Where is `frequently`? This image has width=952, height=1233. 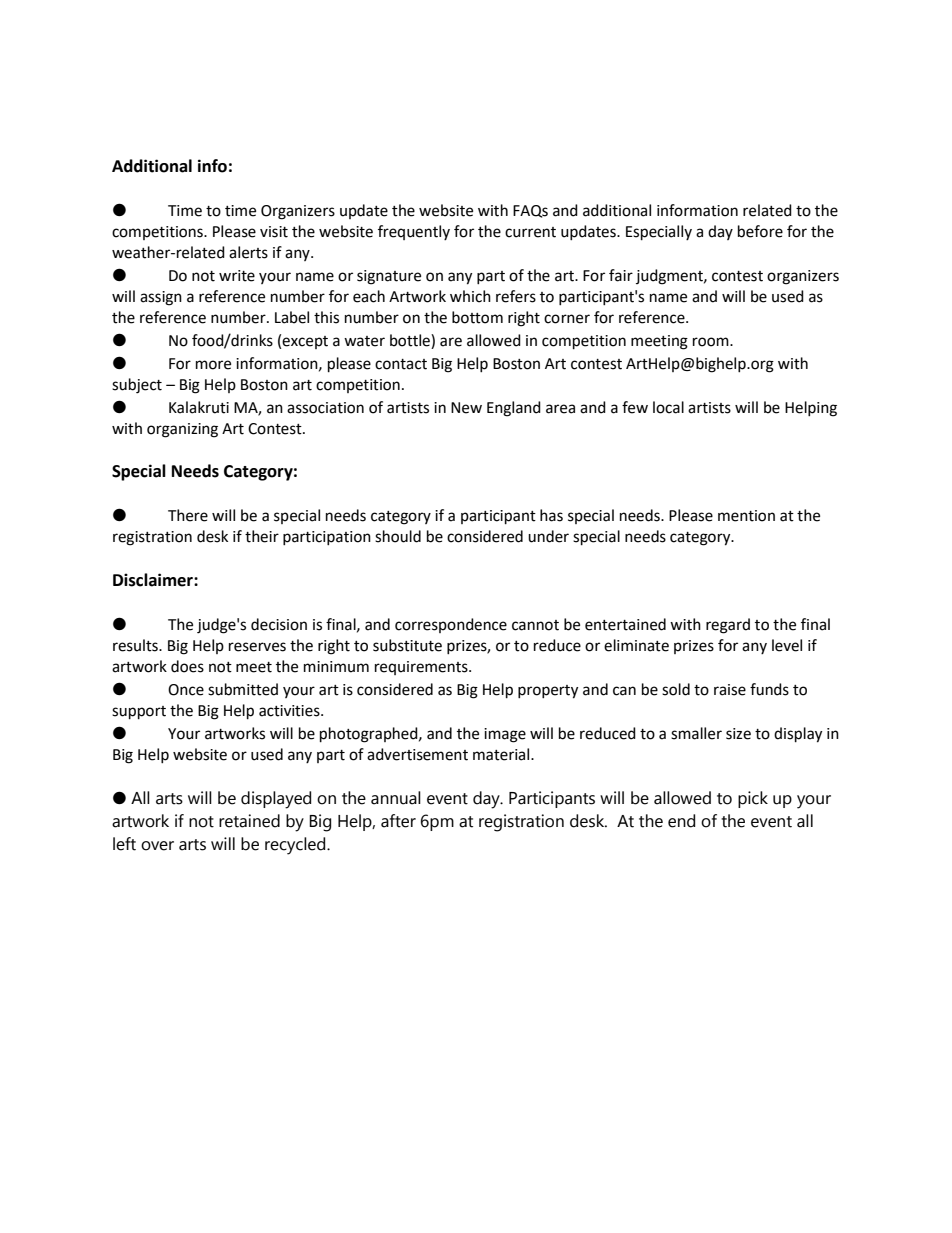 frequently is located at coordinates (414, 232).
